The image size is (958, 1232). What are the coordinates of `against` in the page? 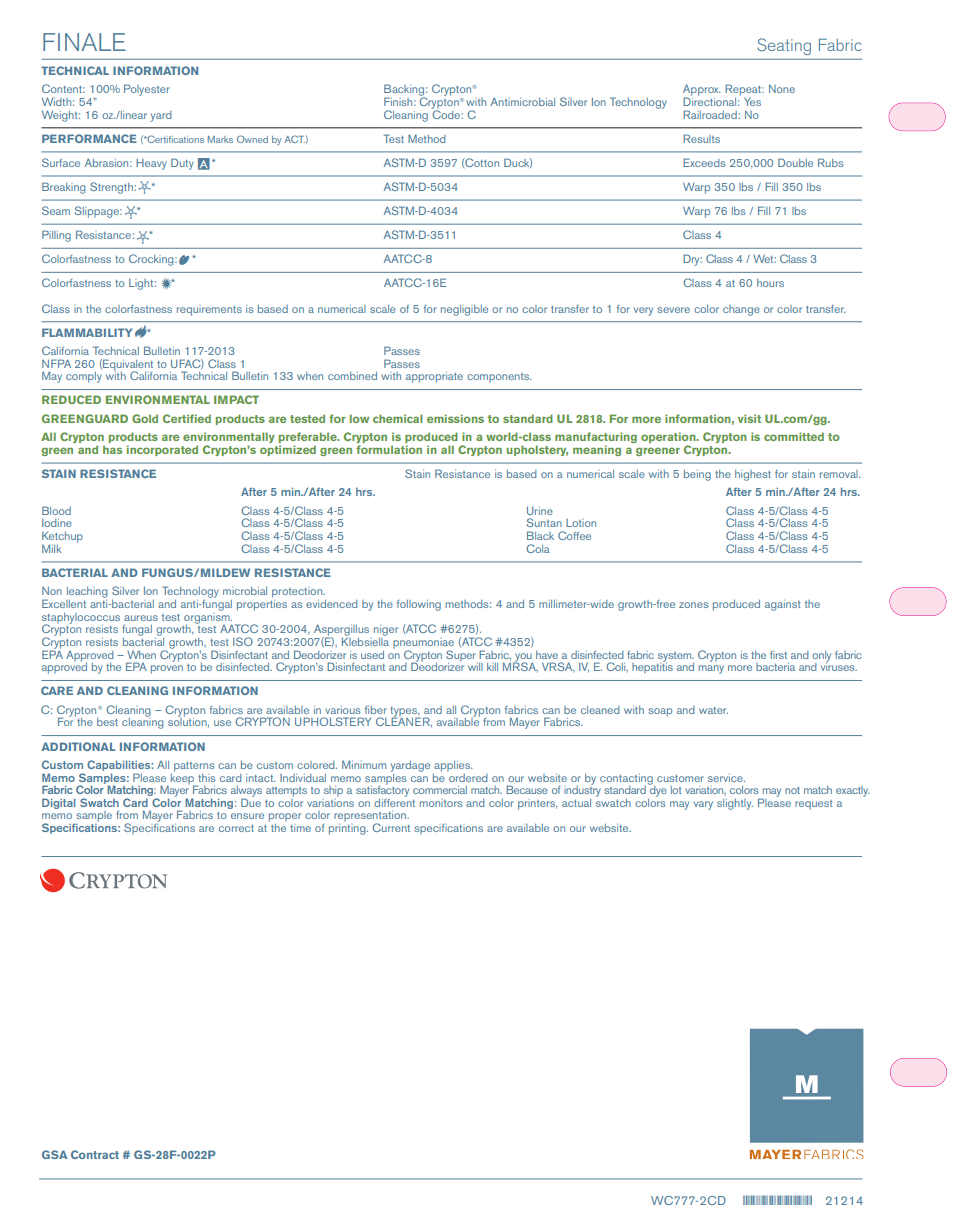 It's located at (783, 605).
